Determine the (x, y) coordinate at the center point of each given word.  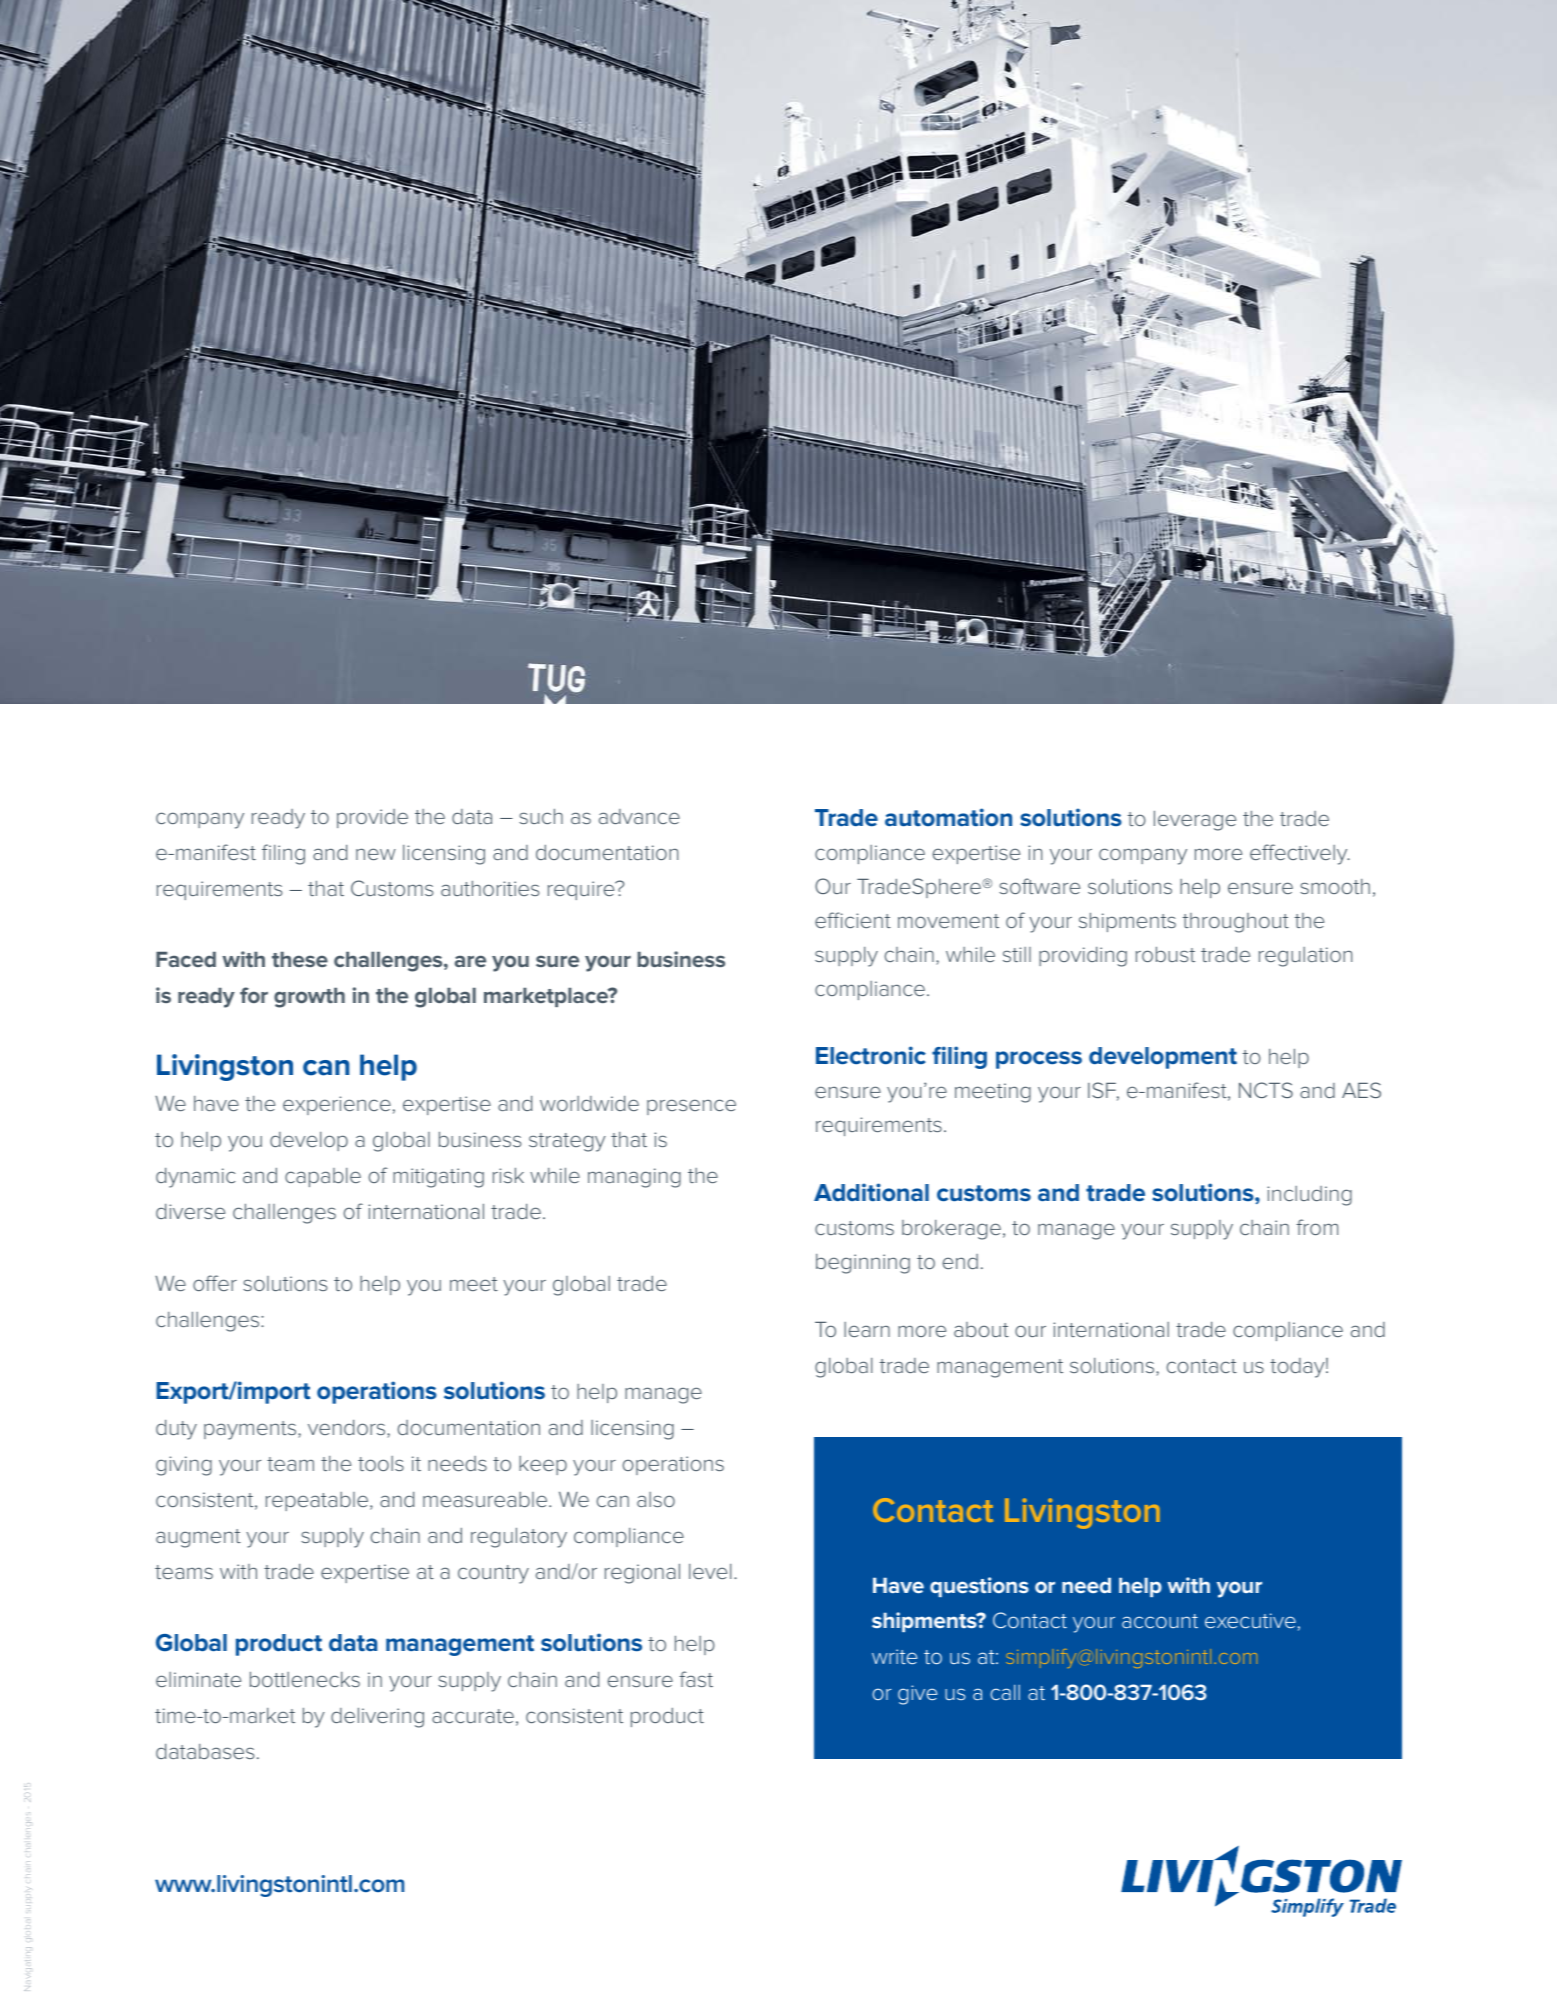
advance (639, 816)
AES (1361, 1090)
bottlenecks (305, 1679)
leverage (1195, 821)
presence (691, 1107)
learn (867, 1329)
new (376, 854)
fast (696, 1679)
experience (337, 1105)
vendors (348, 1429)
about (981, 1329)
